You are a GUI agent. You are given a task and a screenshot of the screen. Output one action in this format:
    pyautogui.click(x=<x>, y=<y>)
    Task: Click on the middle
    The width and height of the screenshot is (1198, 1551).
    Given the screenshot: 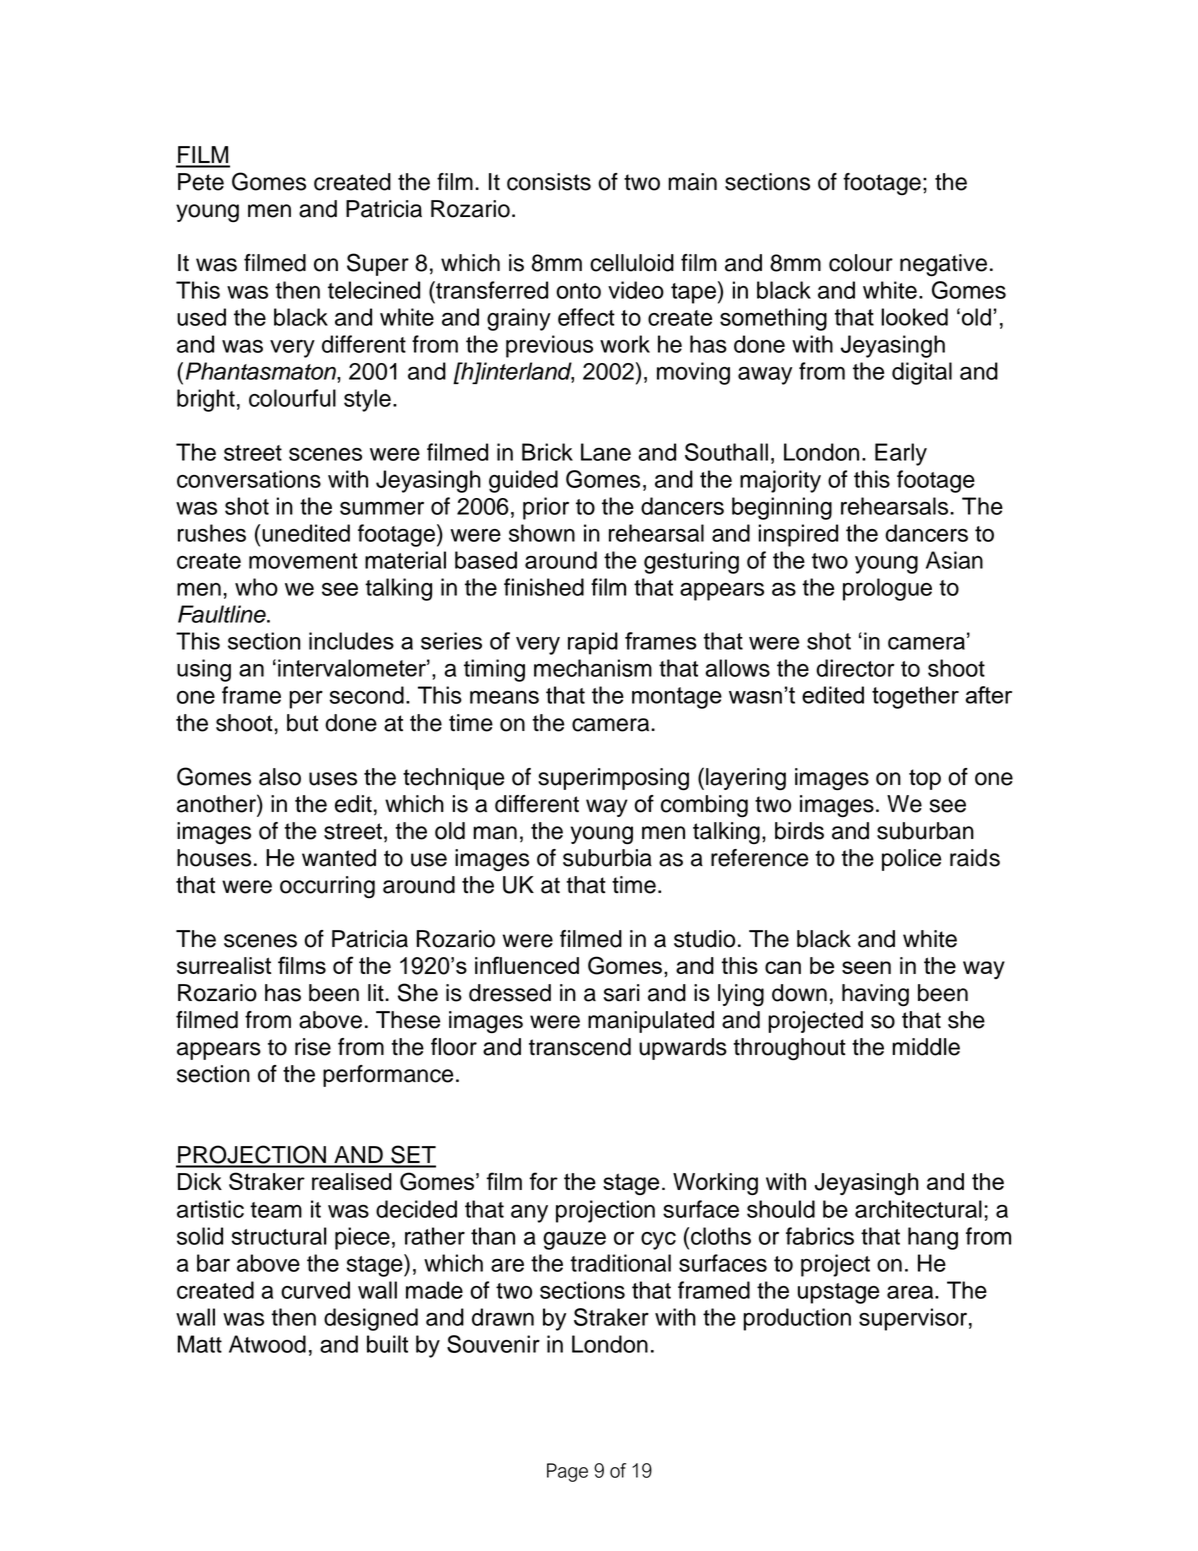 What is the action you would take?
    pyautogui.click(x=926, y=1047)
